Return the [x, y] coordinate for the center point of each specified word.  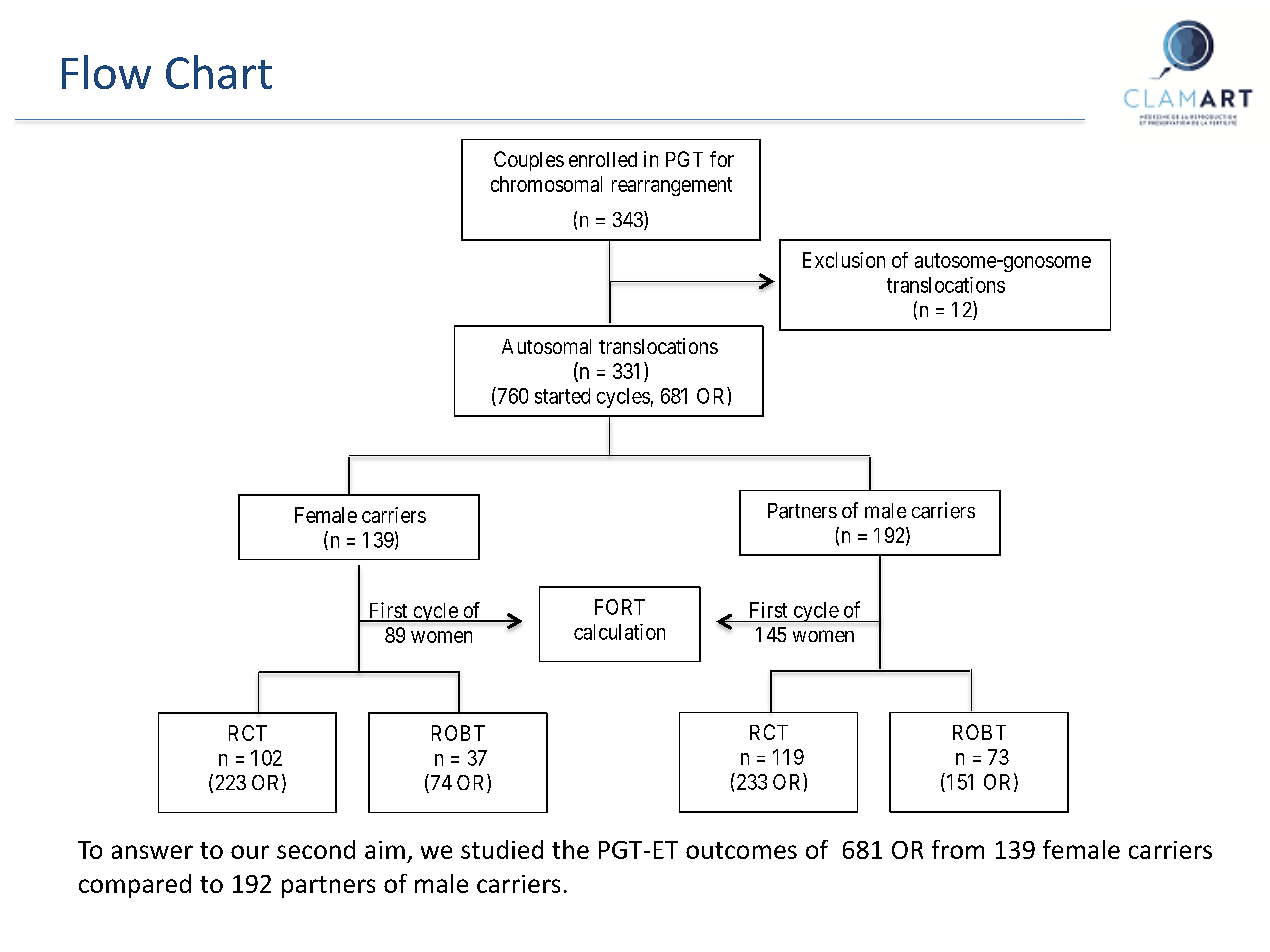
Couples [529, 161]
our [250, 852]
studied [502, 849]
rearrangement [672, 186]
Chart [219, 72]
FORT [620, 607]
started [562, 396]
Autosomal [546, 346]
